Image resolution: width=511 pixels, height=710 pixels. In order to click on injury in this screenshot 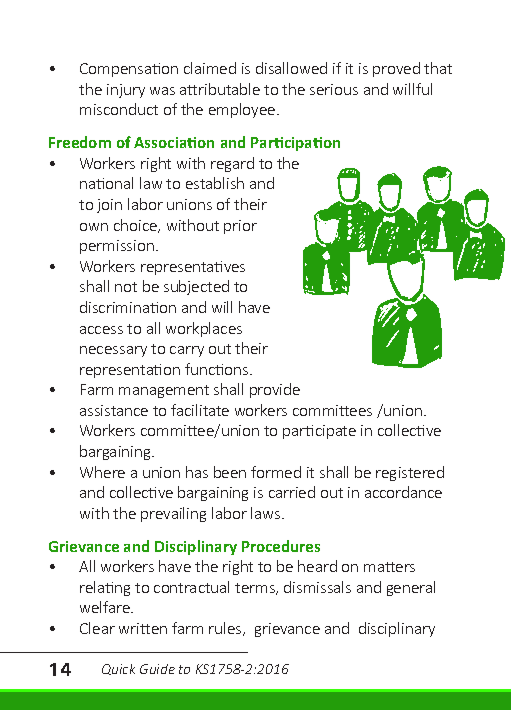, I will do `click(126, 91)`.
